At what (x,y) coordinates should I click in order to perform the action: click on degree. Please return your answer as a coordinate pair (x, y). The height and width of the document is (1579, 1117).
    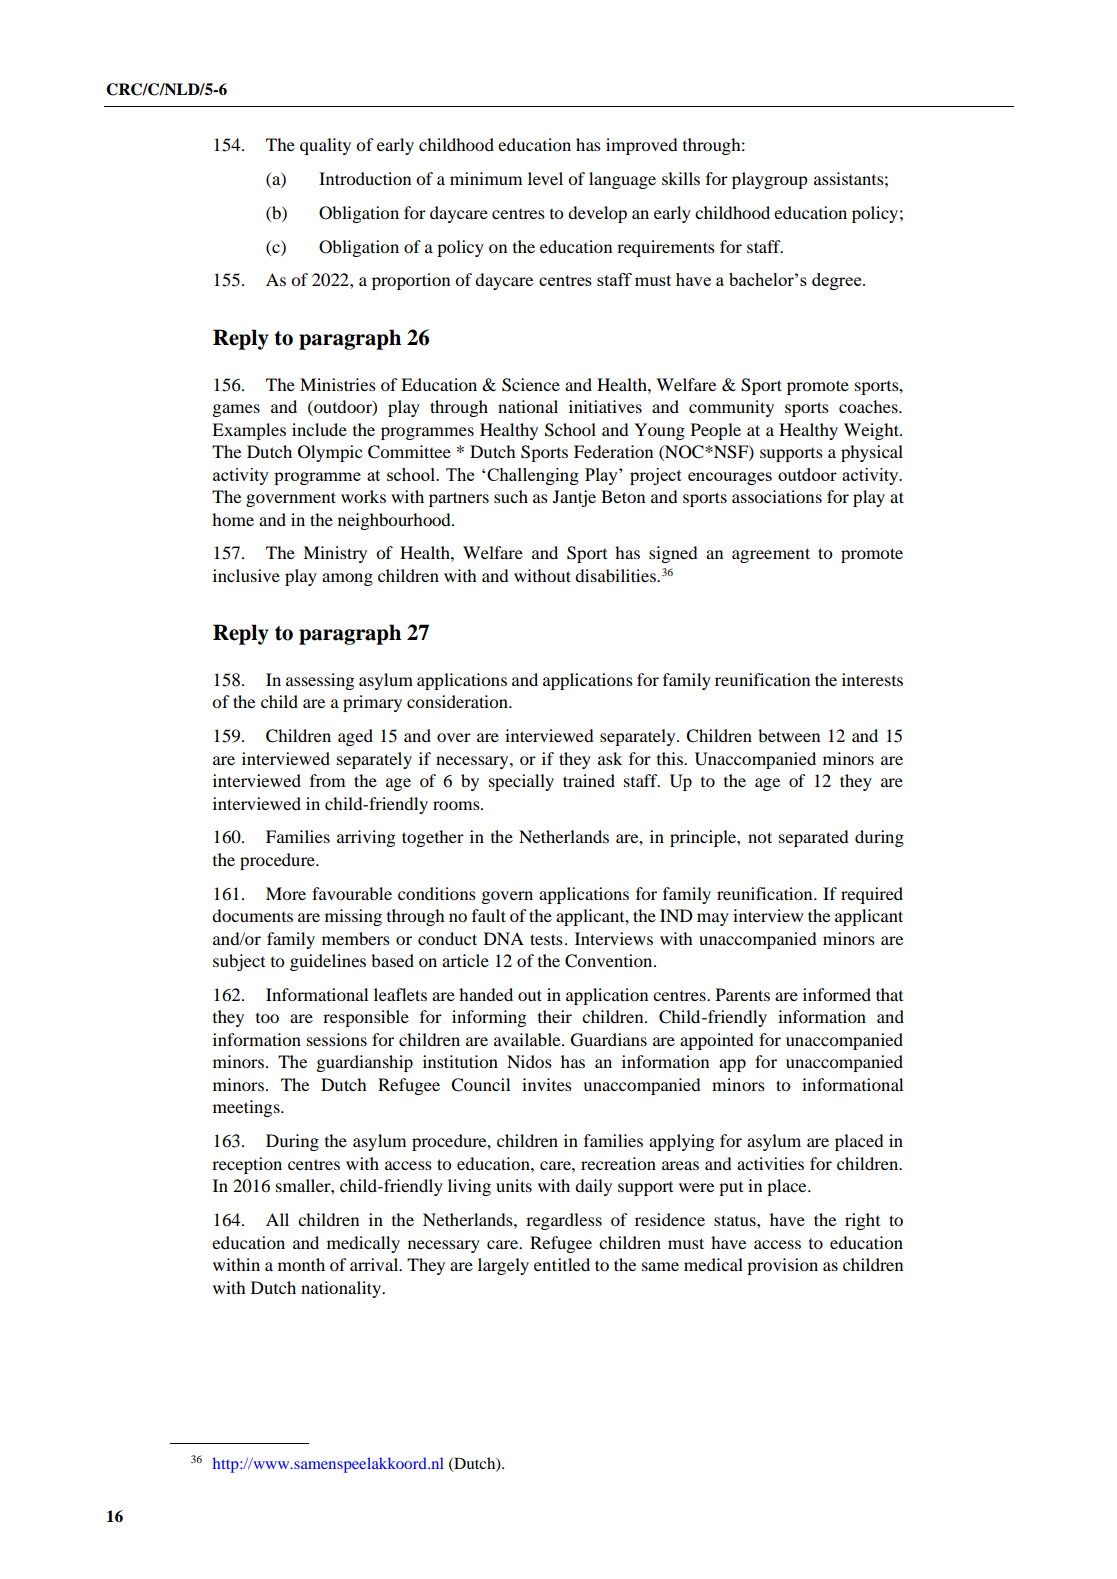
    Looking at the image, I should click on (838, 281).
